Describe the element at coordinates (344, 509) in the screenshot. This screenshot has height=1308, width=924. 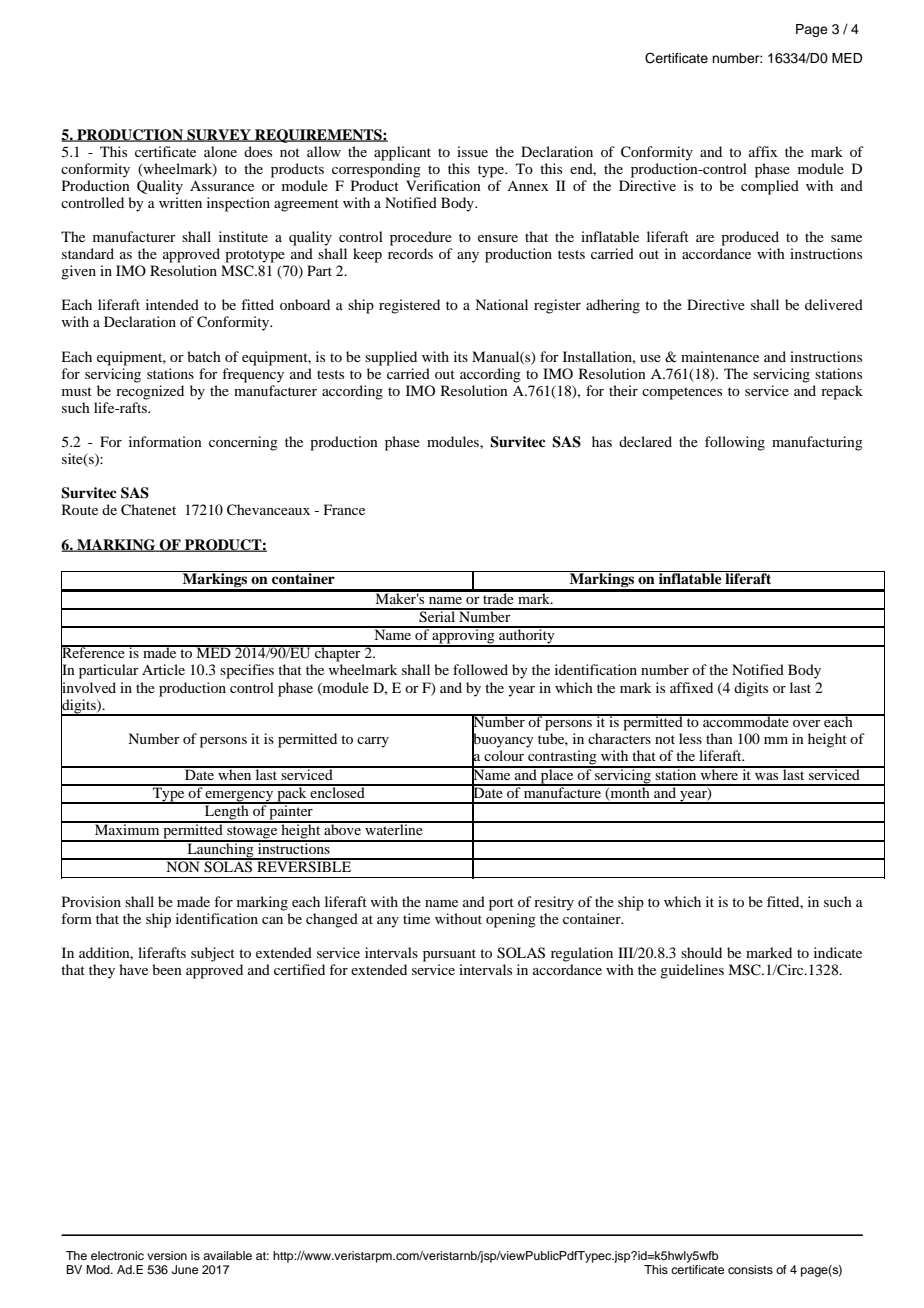
I see `France` at that location.
